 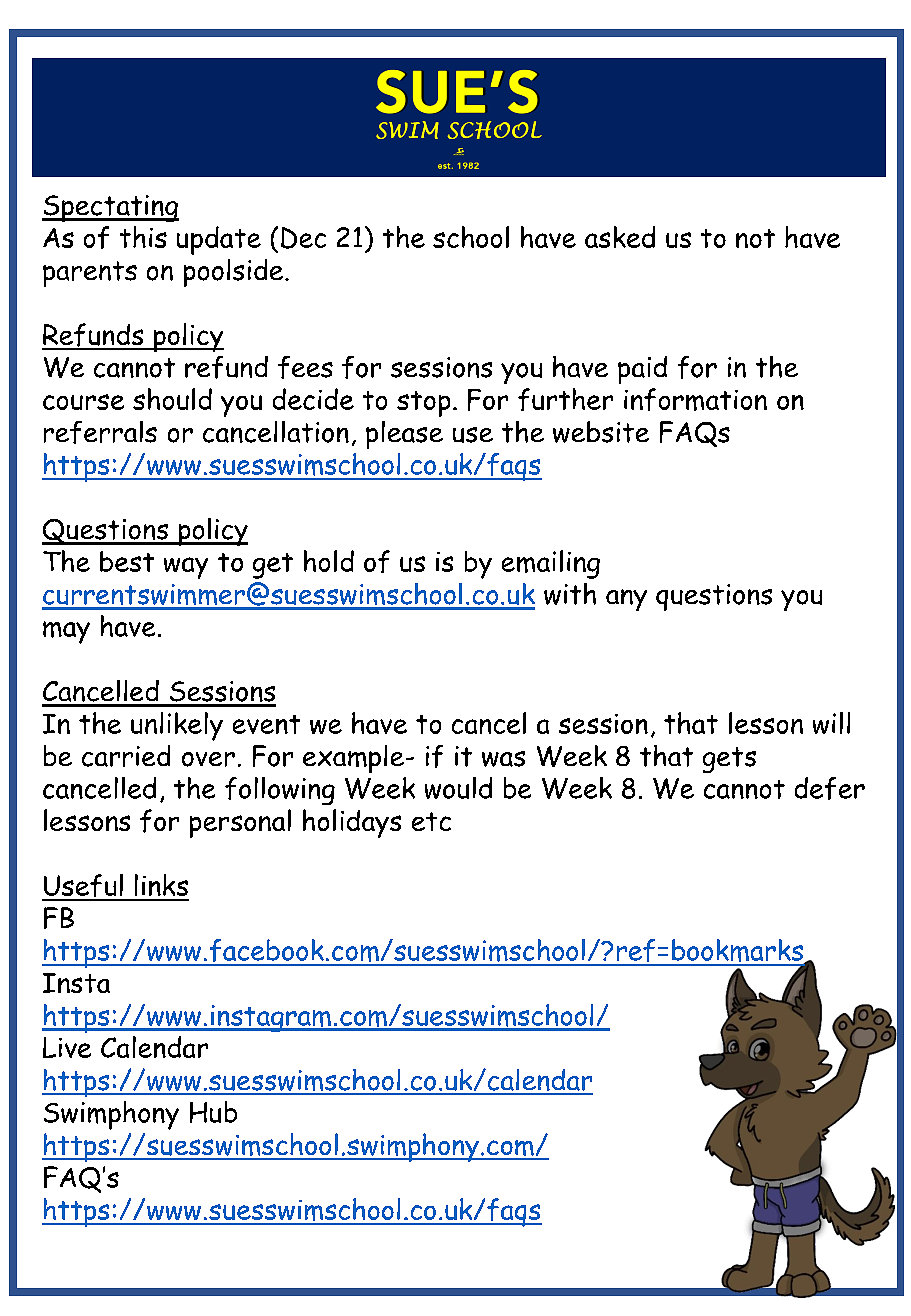 What do you see at coordinates (66, 632) in the screenshot?
I see `may` at bounding box center [66, 632].
